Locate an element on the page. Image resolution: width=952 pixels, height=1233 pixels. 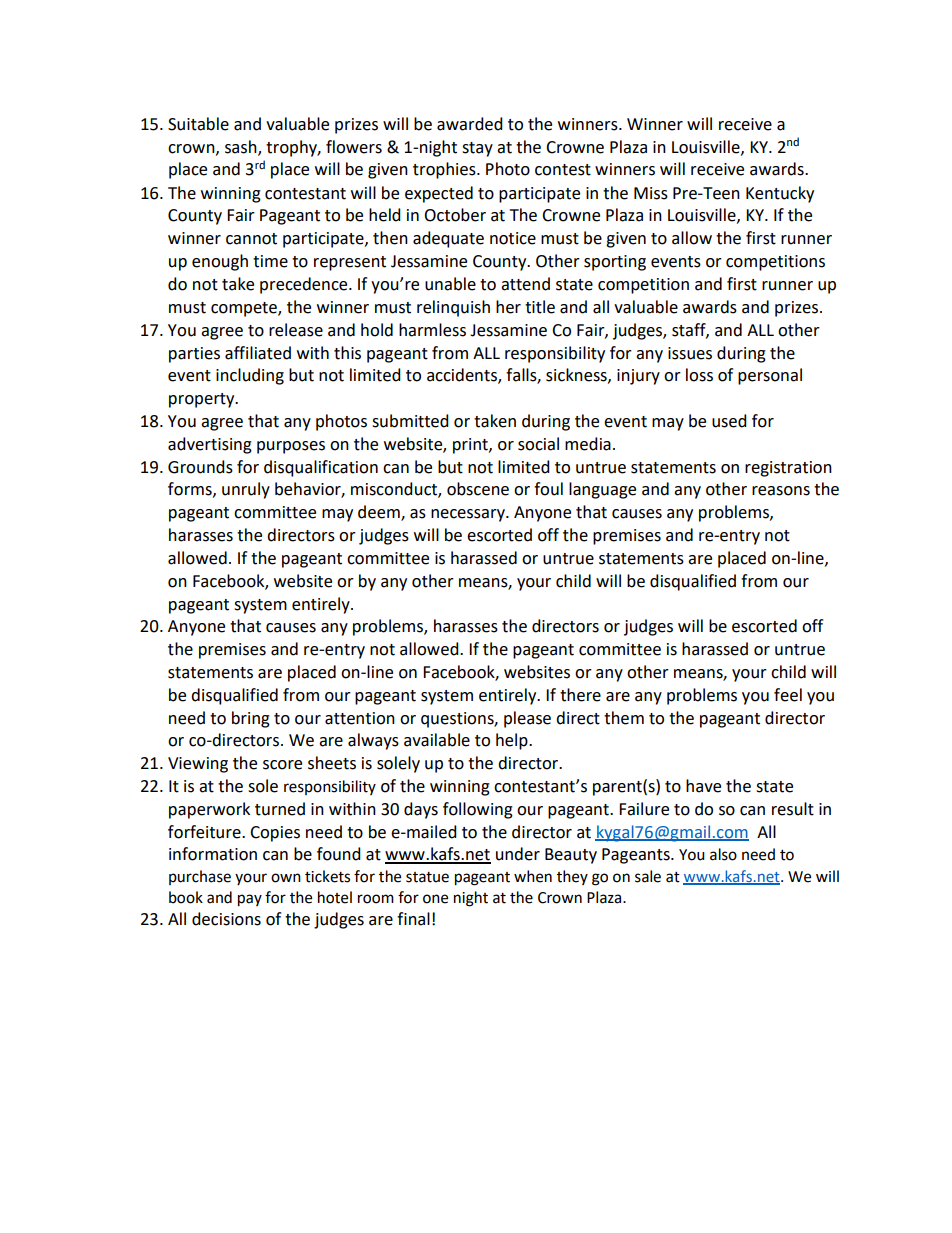
please is located at coordinates (527, 719).
